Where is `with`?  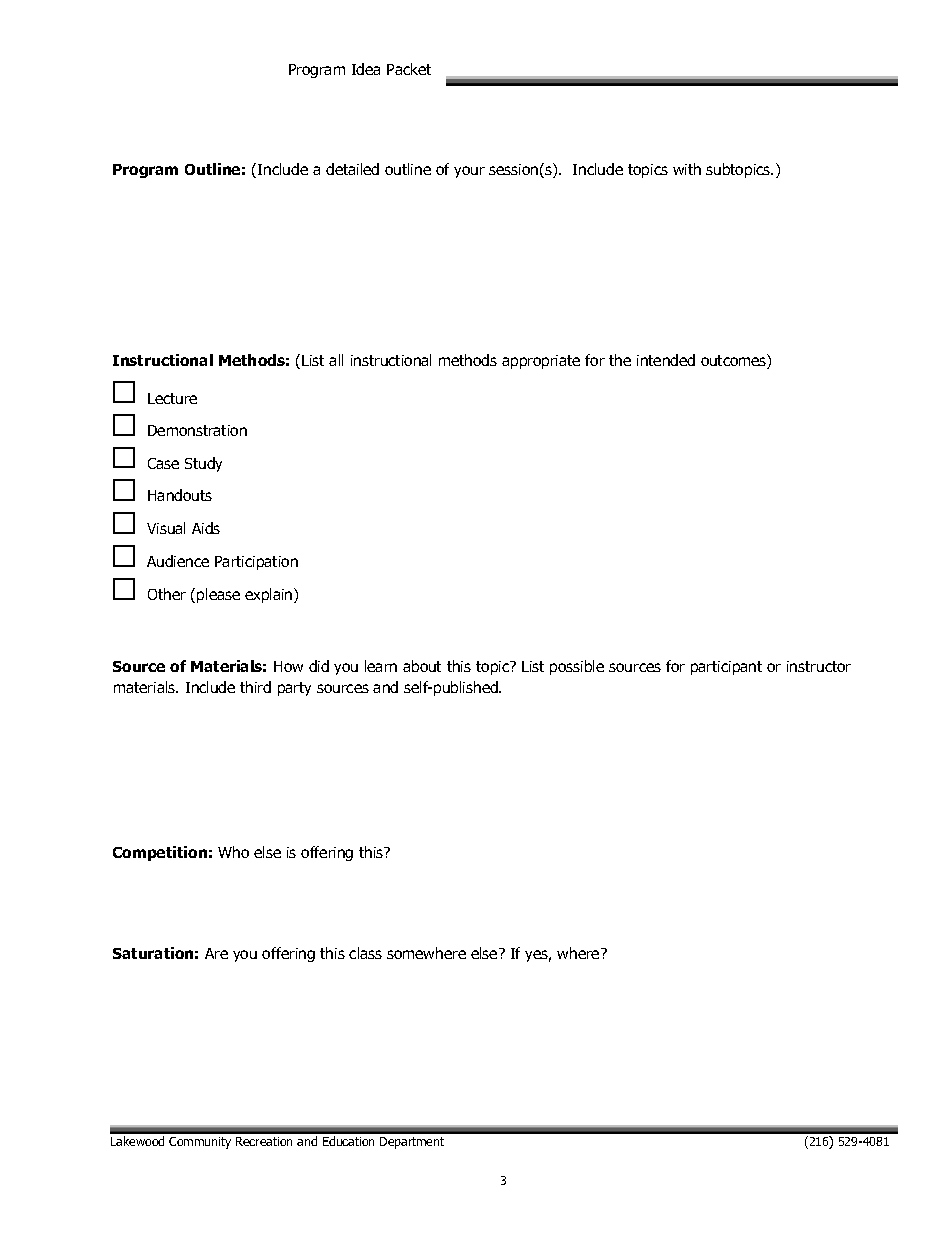
with is located at coordinates (687, 169).
